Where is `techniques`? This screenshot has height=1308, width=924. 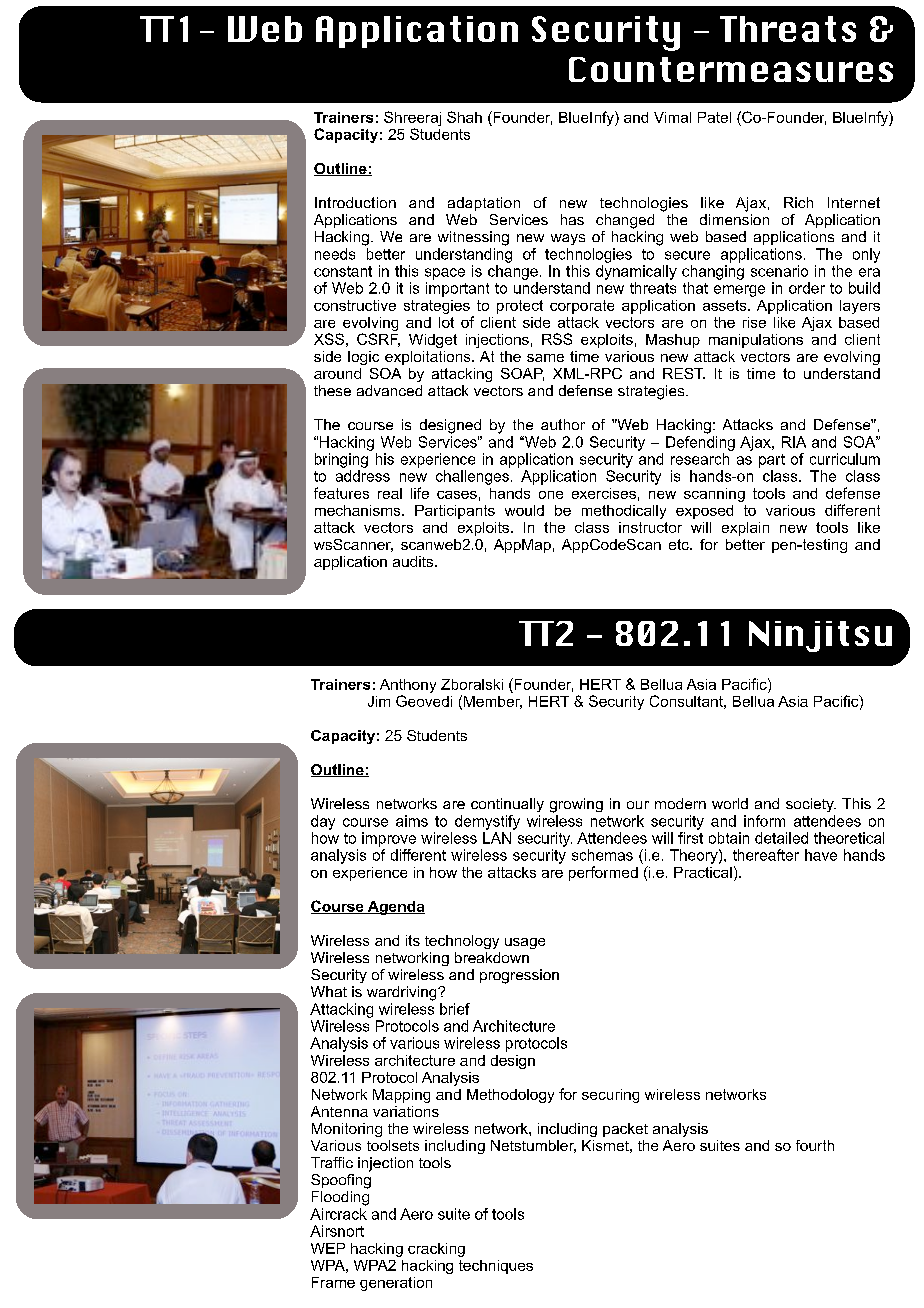 techniques is located at coordinates (496, 1267).
